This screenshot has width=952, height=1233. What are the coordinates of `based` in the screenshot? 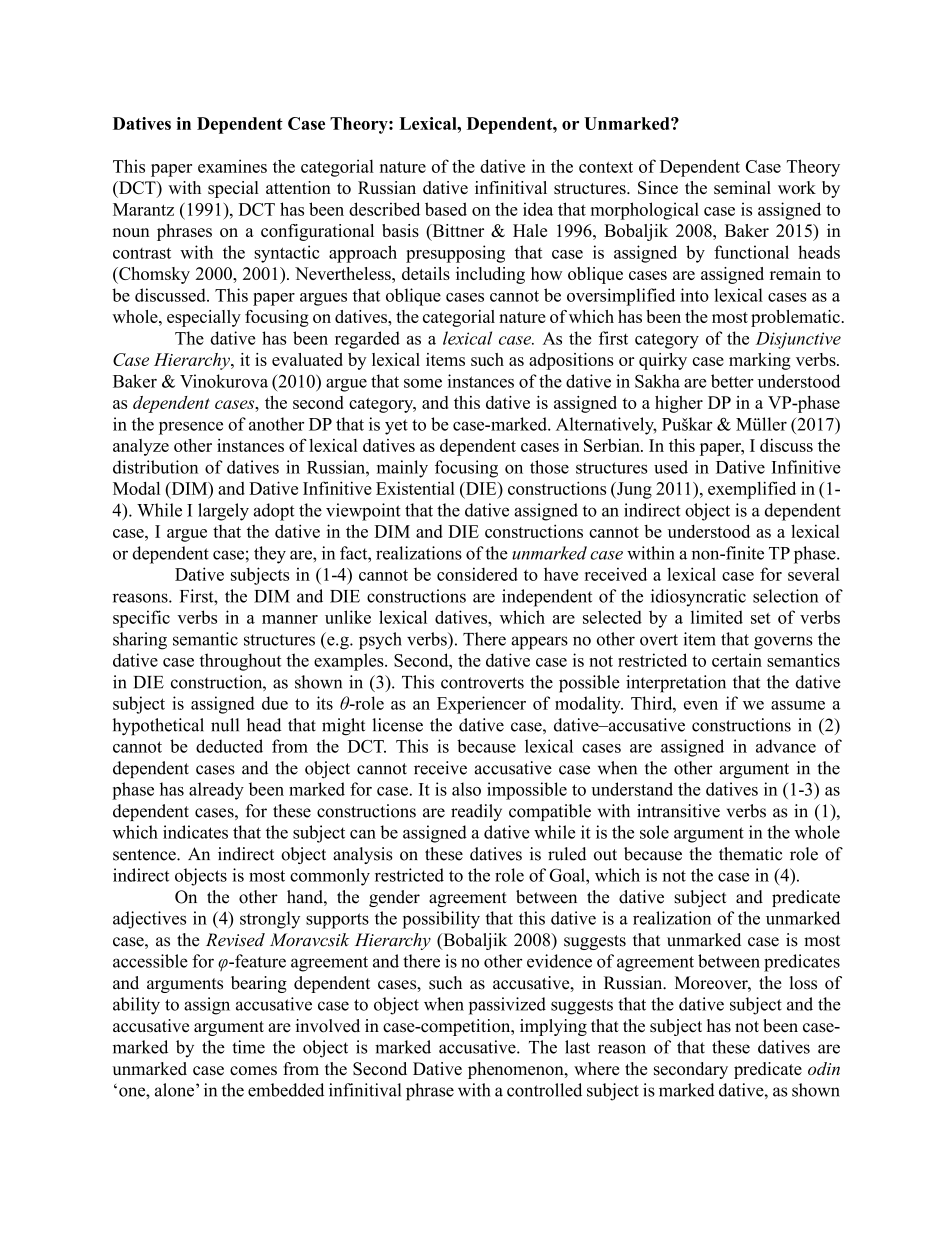 It's located at (446, 209).
